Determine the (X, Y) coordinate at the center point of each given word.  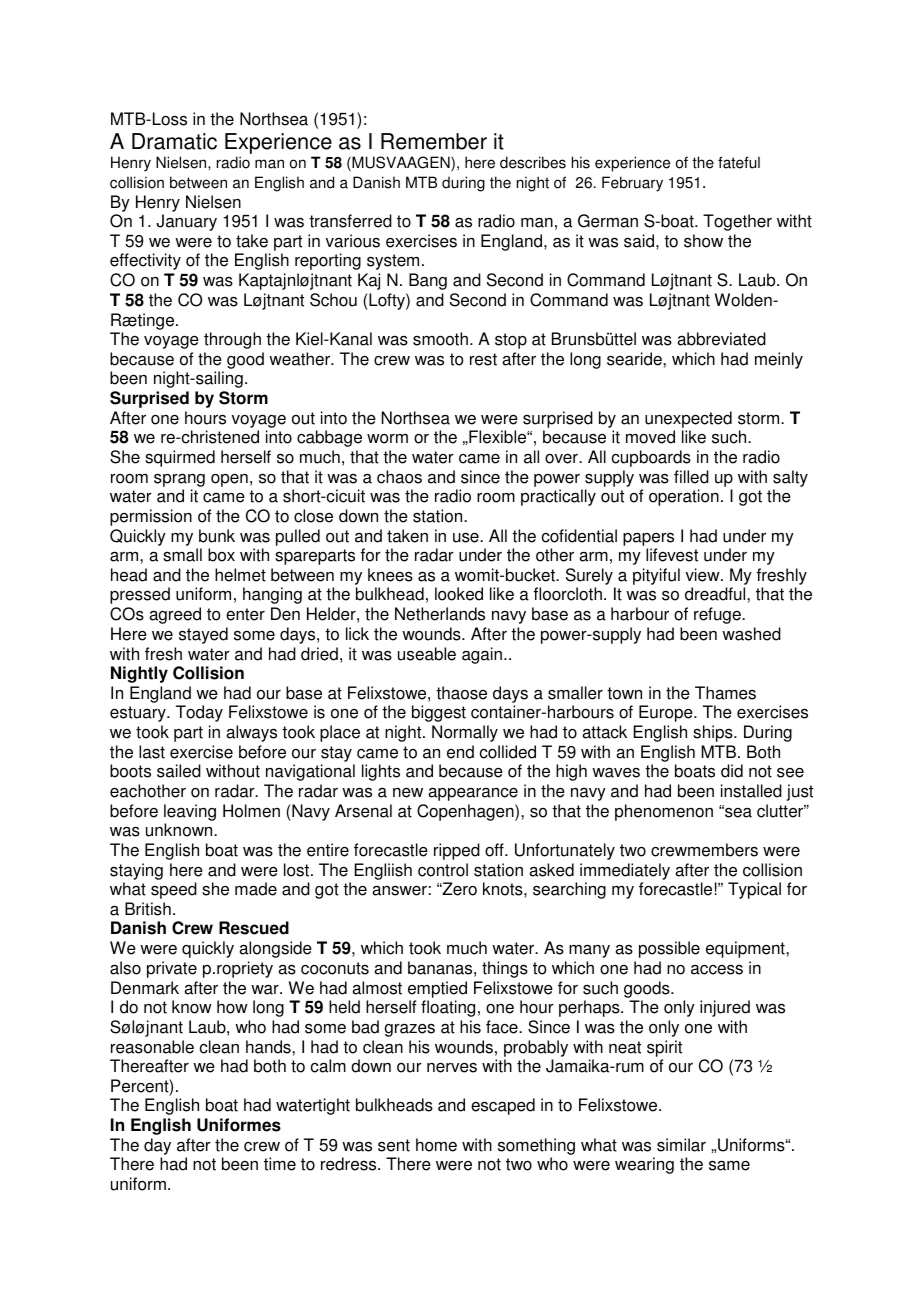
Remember (434, 141)
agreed (175, 615)
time (280, 1164)
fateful (739, 162)
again (482, 655)
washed (751, 634)
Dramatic (174, 141)
